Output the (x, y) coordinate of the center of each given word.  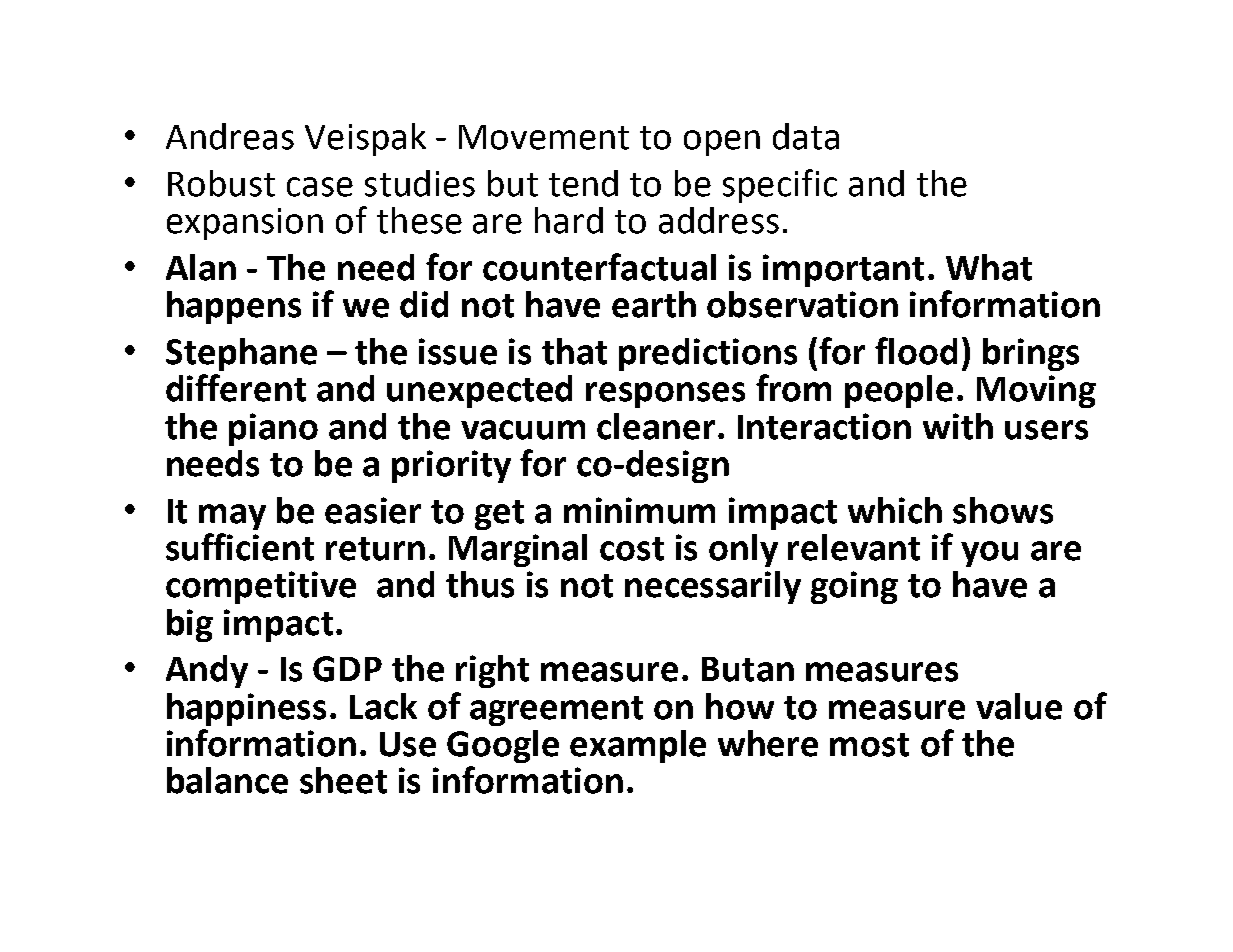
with (958, 426)
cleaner (656, 426)
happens (234, 307)
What (989, 267)
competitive (261, 587)
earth (654, 304)
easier (373, 510)
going (854, 587)
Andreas (230, 136)
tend (583, 183)
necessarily (713, 587)
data (806, 136)
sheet (343, 780)
